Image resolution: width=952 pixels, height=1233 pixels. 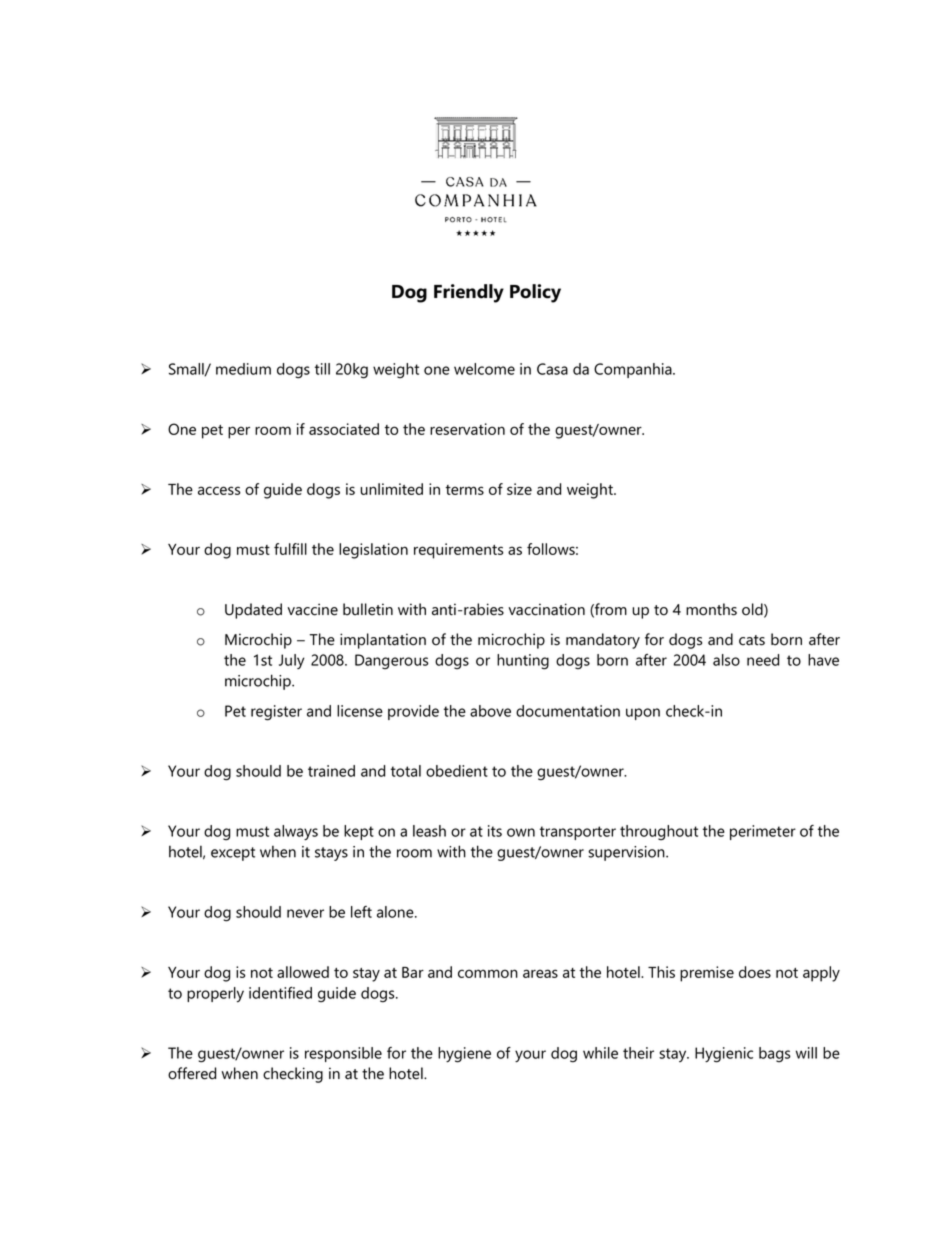 What do you see at coordinates (343, 1054) in the screenshot?
I see `responsible` at bounding box center [343, 1054].
